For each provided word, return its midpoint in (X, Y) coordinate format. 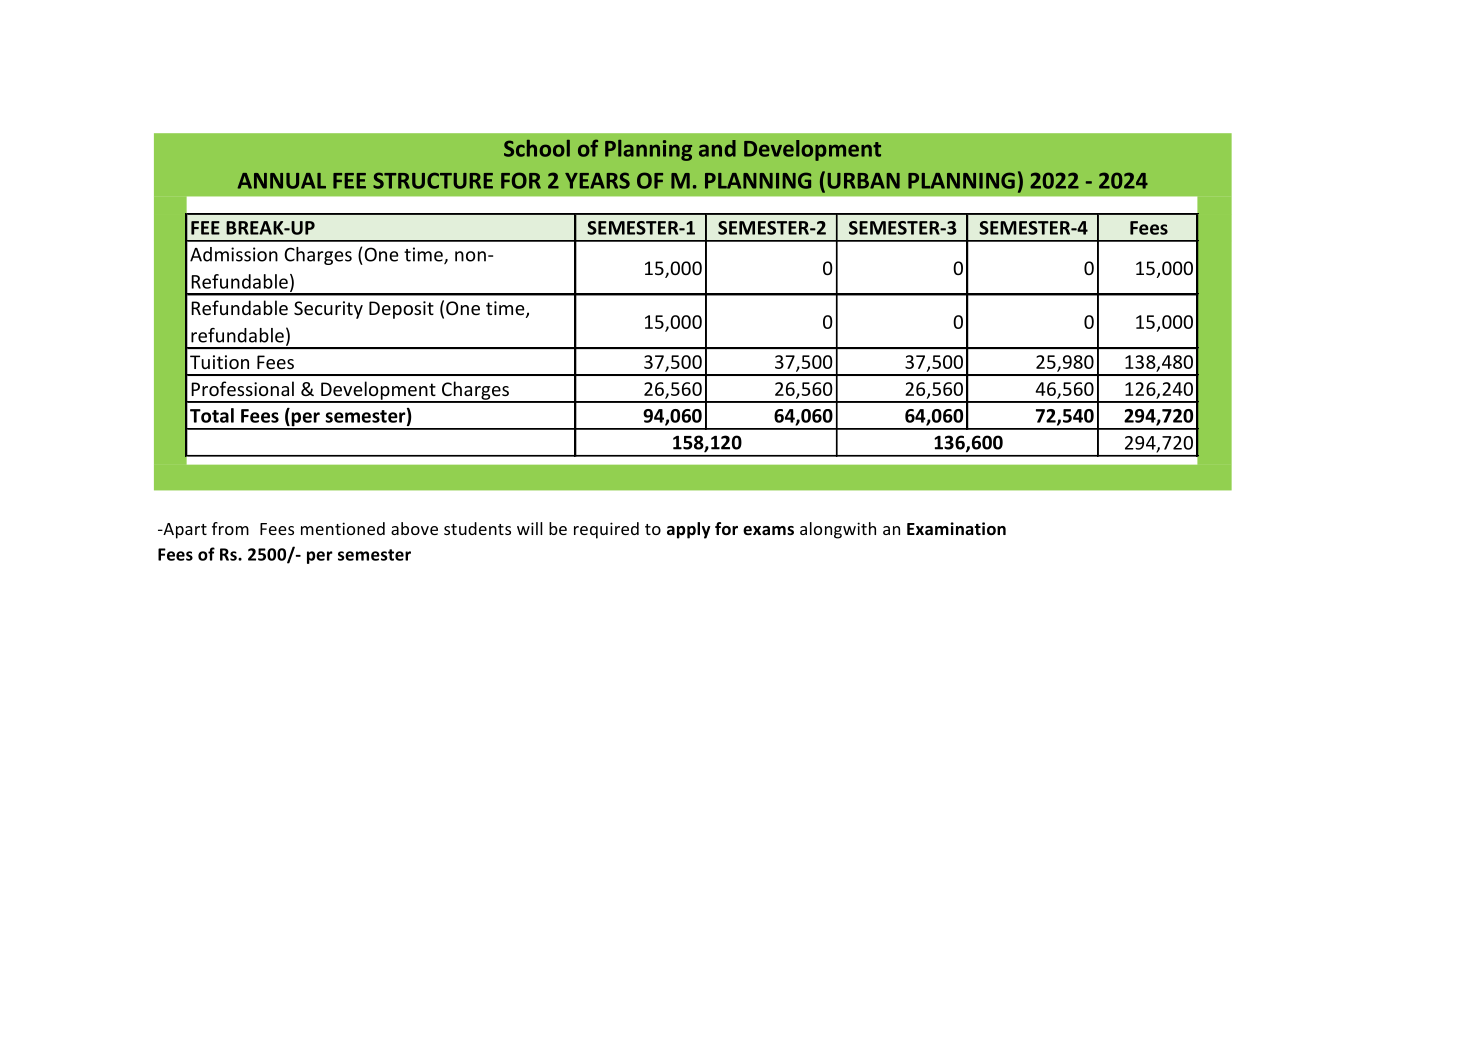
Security (328, 310)
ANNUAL (282, 181)
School (537, 148)
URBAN (864, 181)
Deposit (401, 310)
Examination (956, 529)
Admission (234, 254)
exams (768, 531)
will (530, 528)
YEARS (597, 180)
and (717, 148)
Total (212, 415)
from (230, 528)
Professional (242, 388)
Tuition (219, 362)
